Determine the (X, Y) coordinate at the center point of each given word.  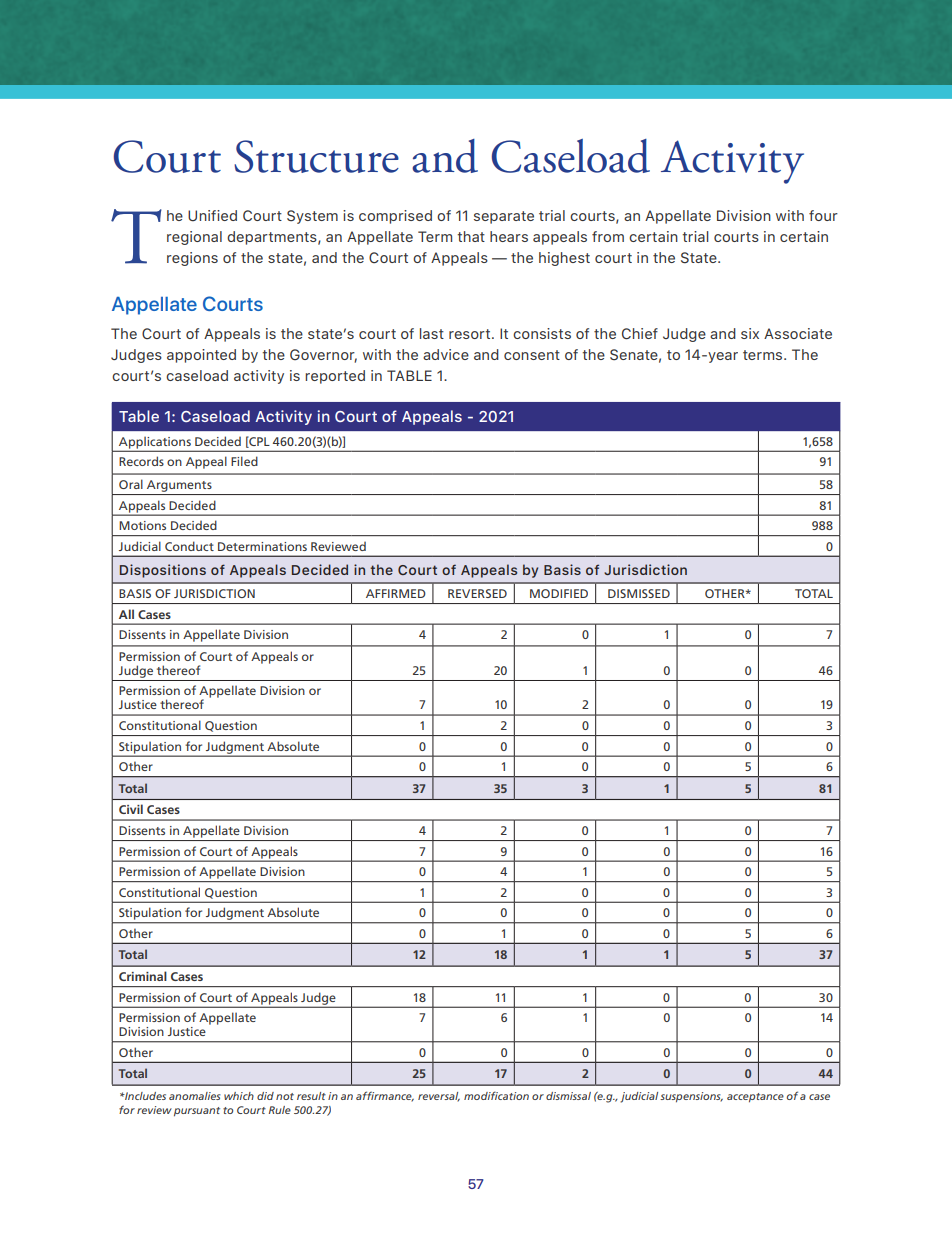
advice (446, 354)
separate (504, 217)
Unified (212, 216)
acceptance (755, 1097)
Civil (131, 809)
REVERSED (477, 593)
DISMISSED (639, 593)
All (126, 614)
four (823, 215)
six (750, 333)
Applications (155, 443)
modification (496, 1095)
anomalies (195, 1096)
